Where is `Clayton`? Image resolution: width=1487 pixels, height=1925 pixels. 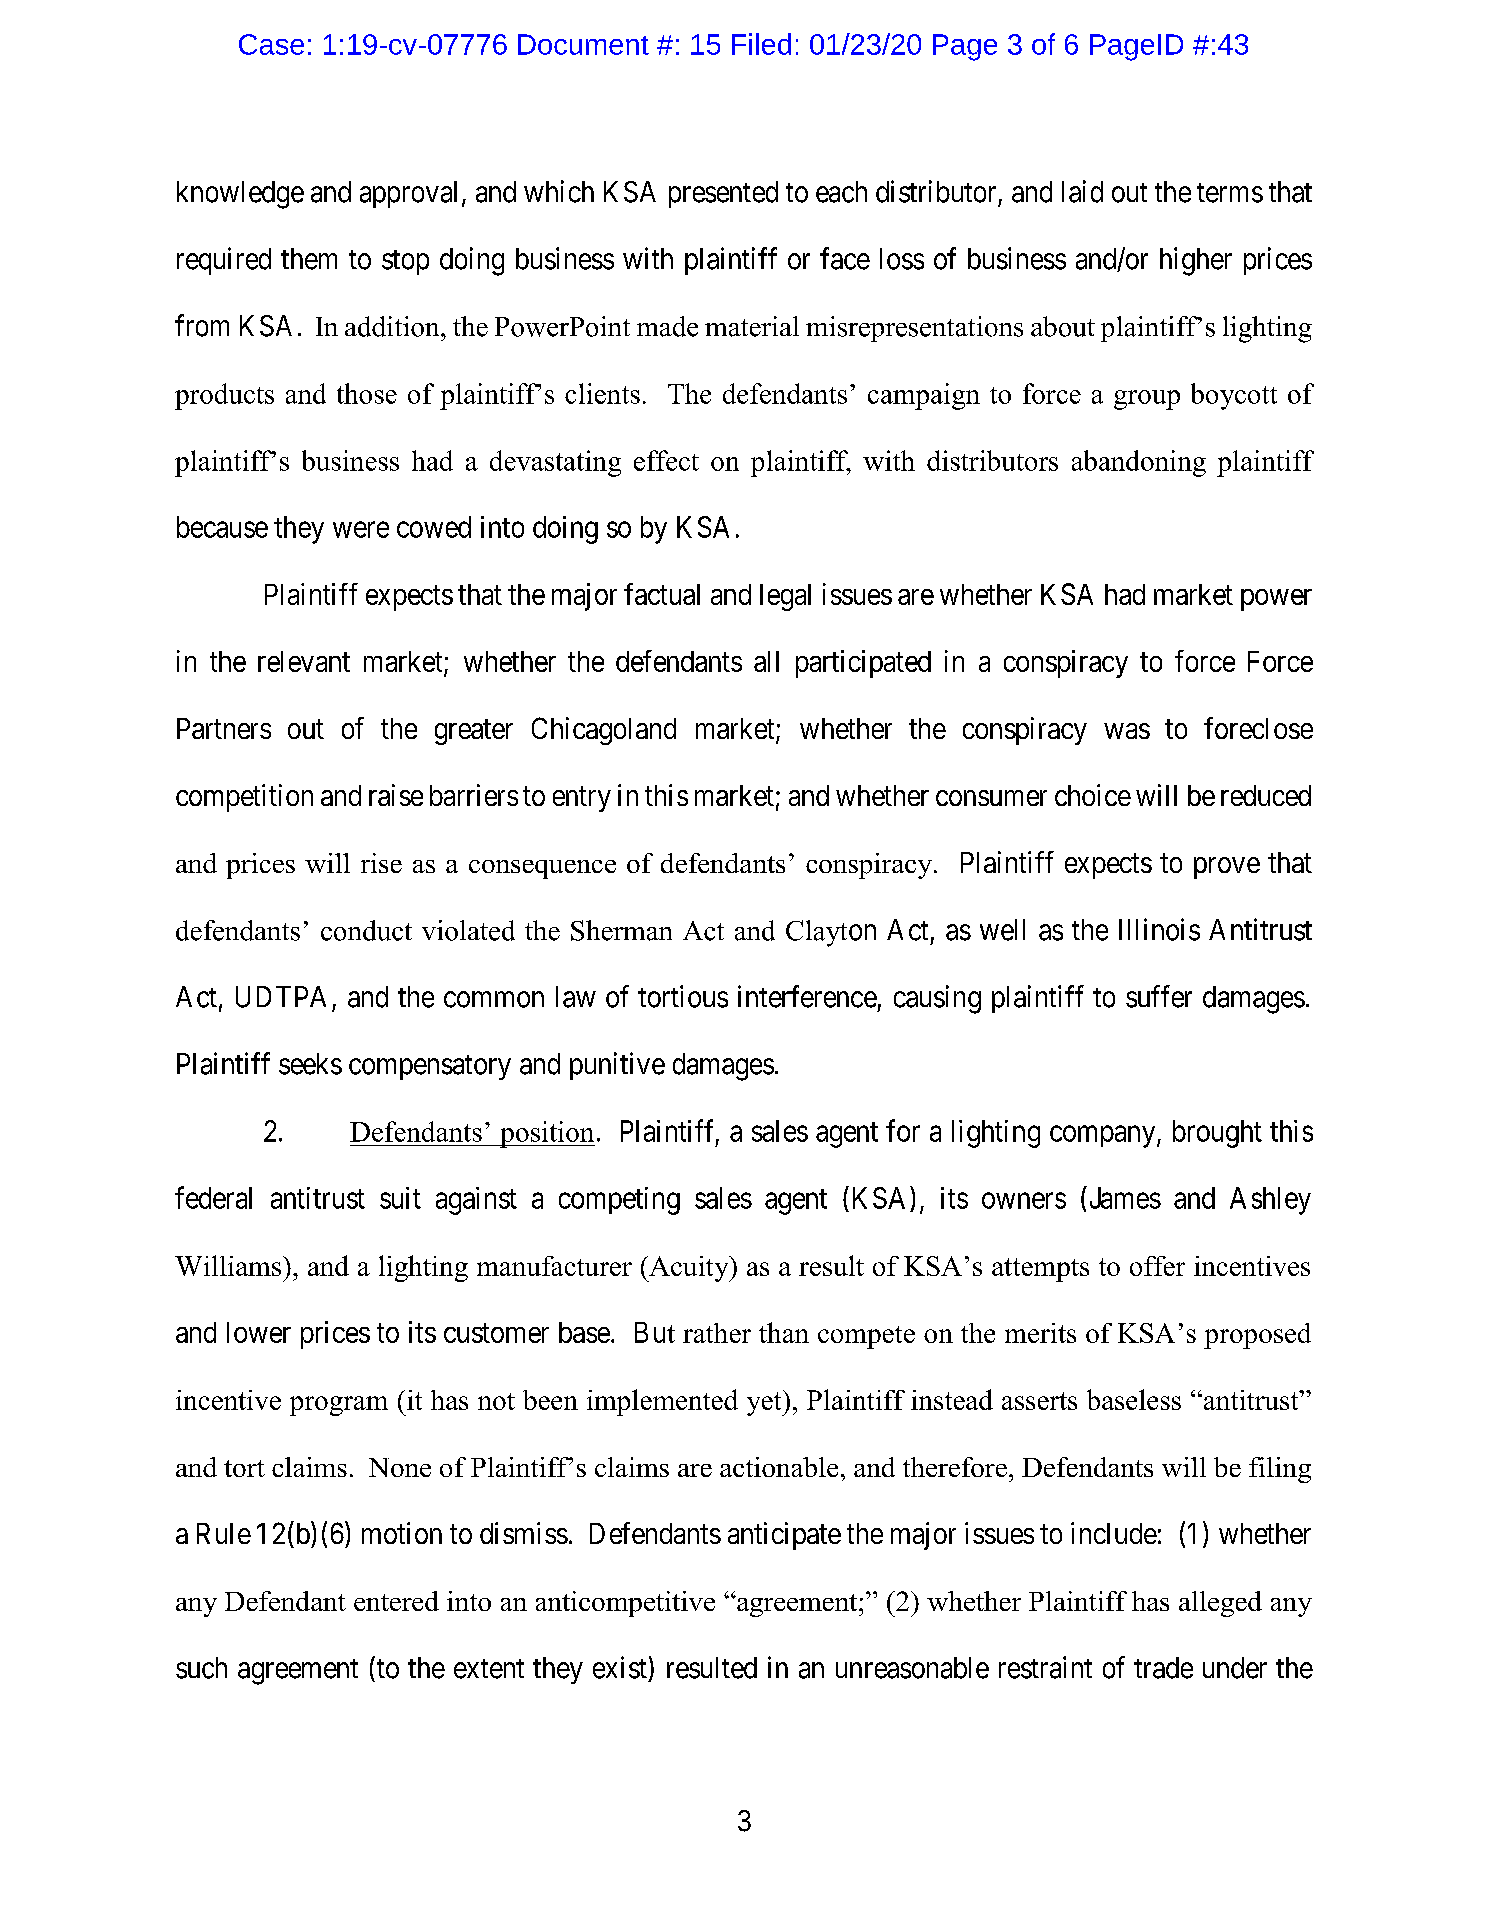 Clayton is located at coordinates (831, 933).
